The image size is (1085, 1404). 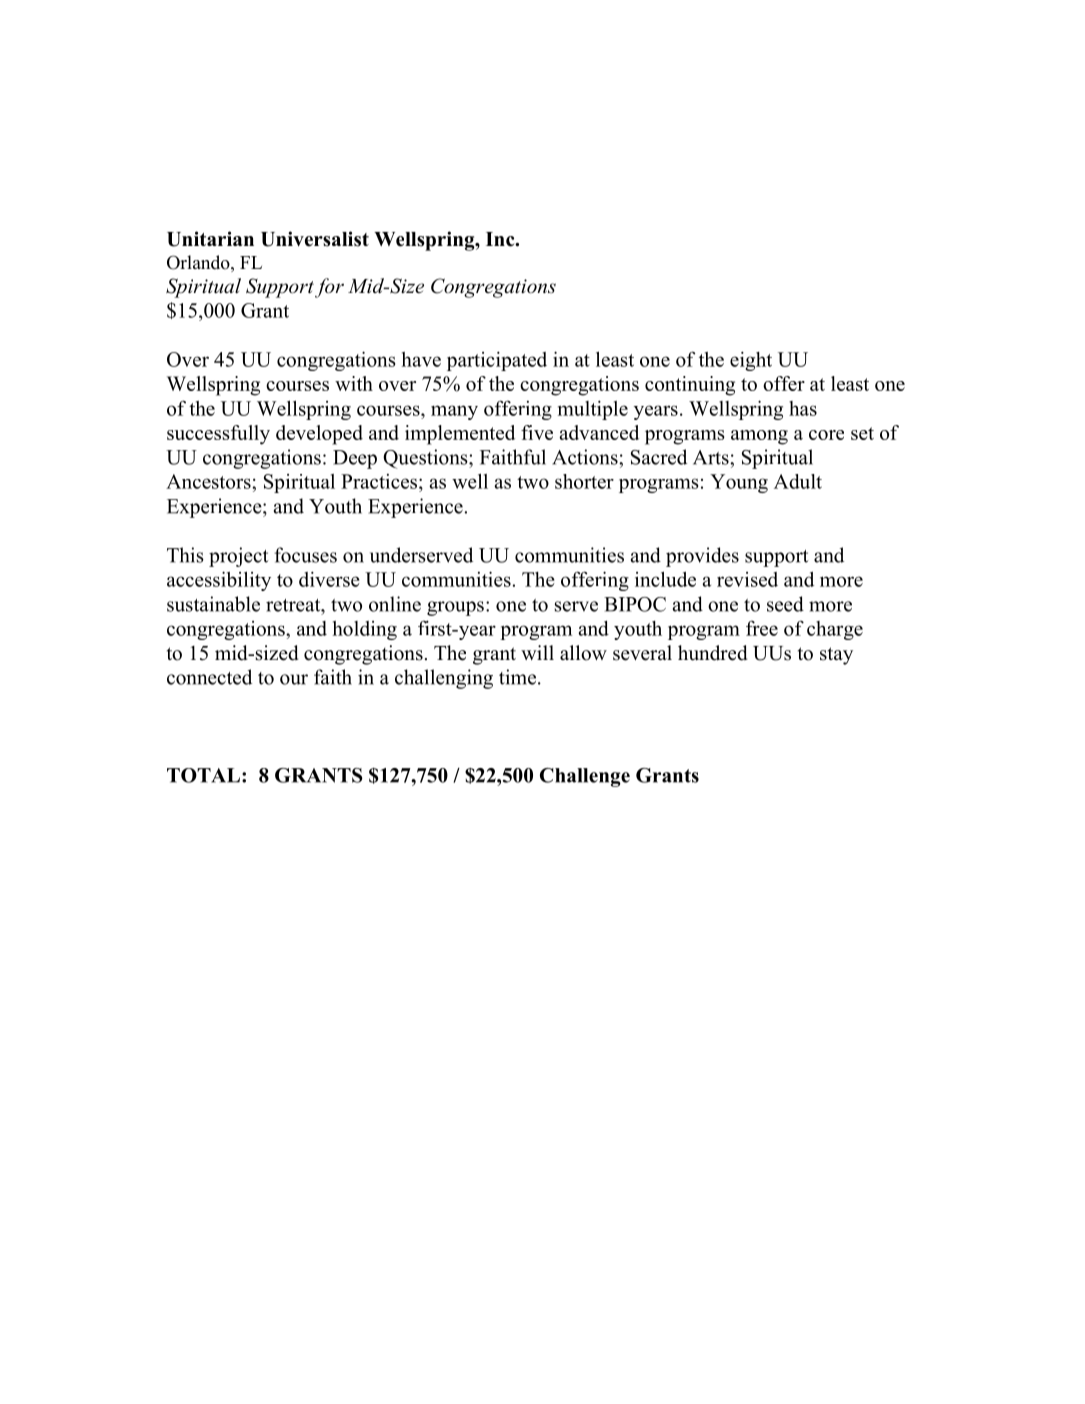 I want to click on sustainable, so click(x=213, y=604).
